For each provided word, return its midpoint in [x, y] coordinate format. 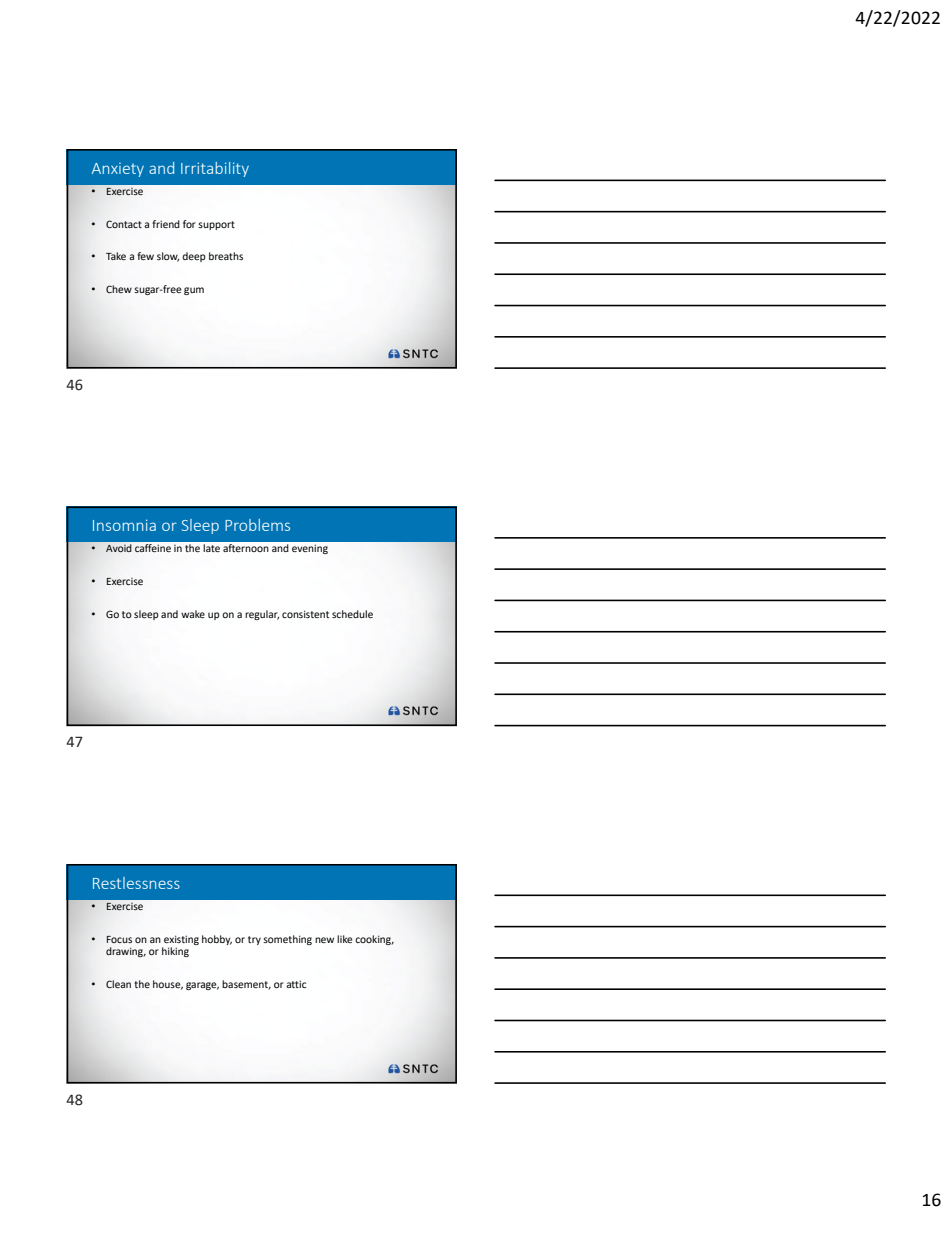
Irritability [215, 169]
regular [262, 615]
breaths [226, 256]
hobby [217, 940]
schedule [352, 614]
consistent [305, 614]
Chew [119, 289]
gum [194, 291]
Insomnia [124, 525]
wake [193, 614]
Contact [124, 224]
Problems [257, 525]
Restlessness [136, 883]
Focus [119, 939]
